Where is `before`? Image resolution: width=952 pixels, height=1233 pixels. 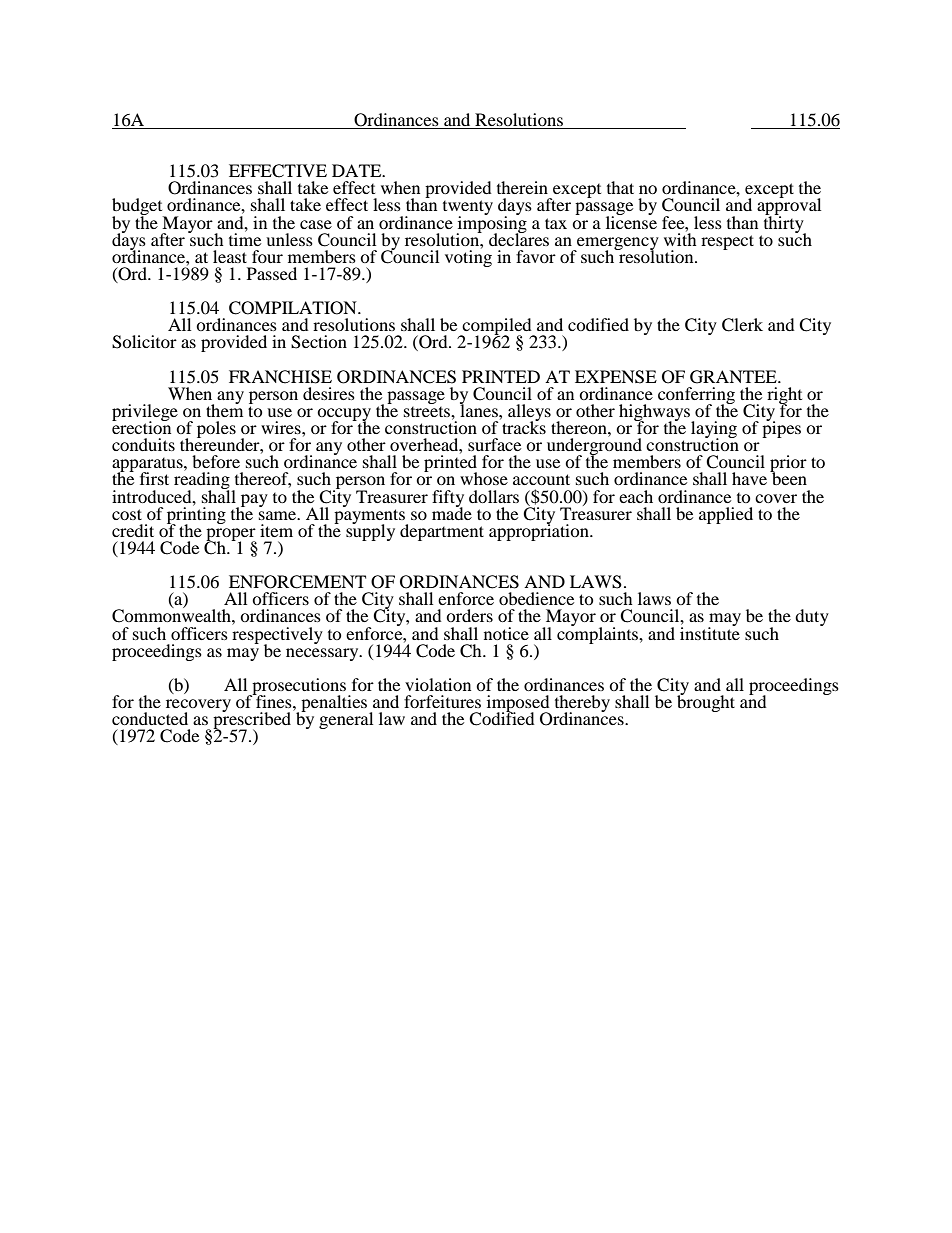 before is located at coordinates (216, 461).
